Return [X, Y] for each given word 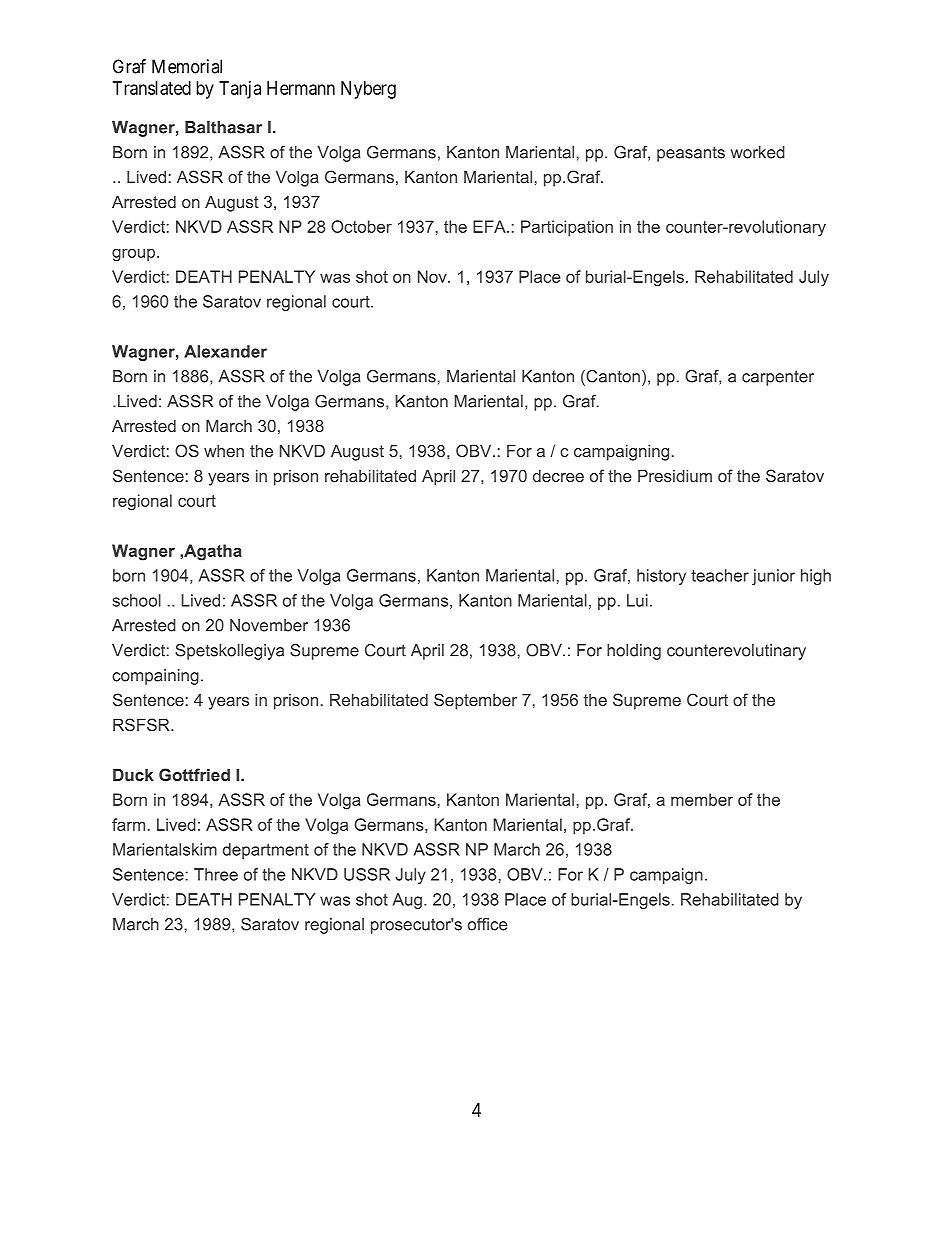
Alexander [225, 351]
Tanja [240, 90]
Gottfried [194, 774]
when [224, 451]
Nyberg [368, 90]
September [475, 701]
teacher [720, 575]
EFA [490, 226]
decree [558, 476]
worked [758, 152]
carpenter [778, 378]
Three [216, 874]
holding [634, 652]
